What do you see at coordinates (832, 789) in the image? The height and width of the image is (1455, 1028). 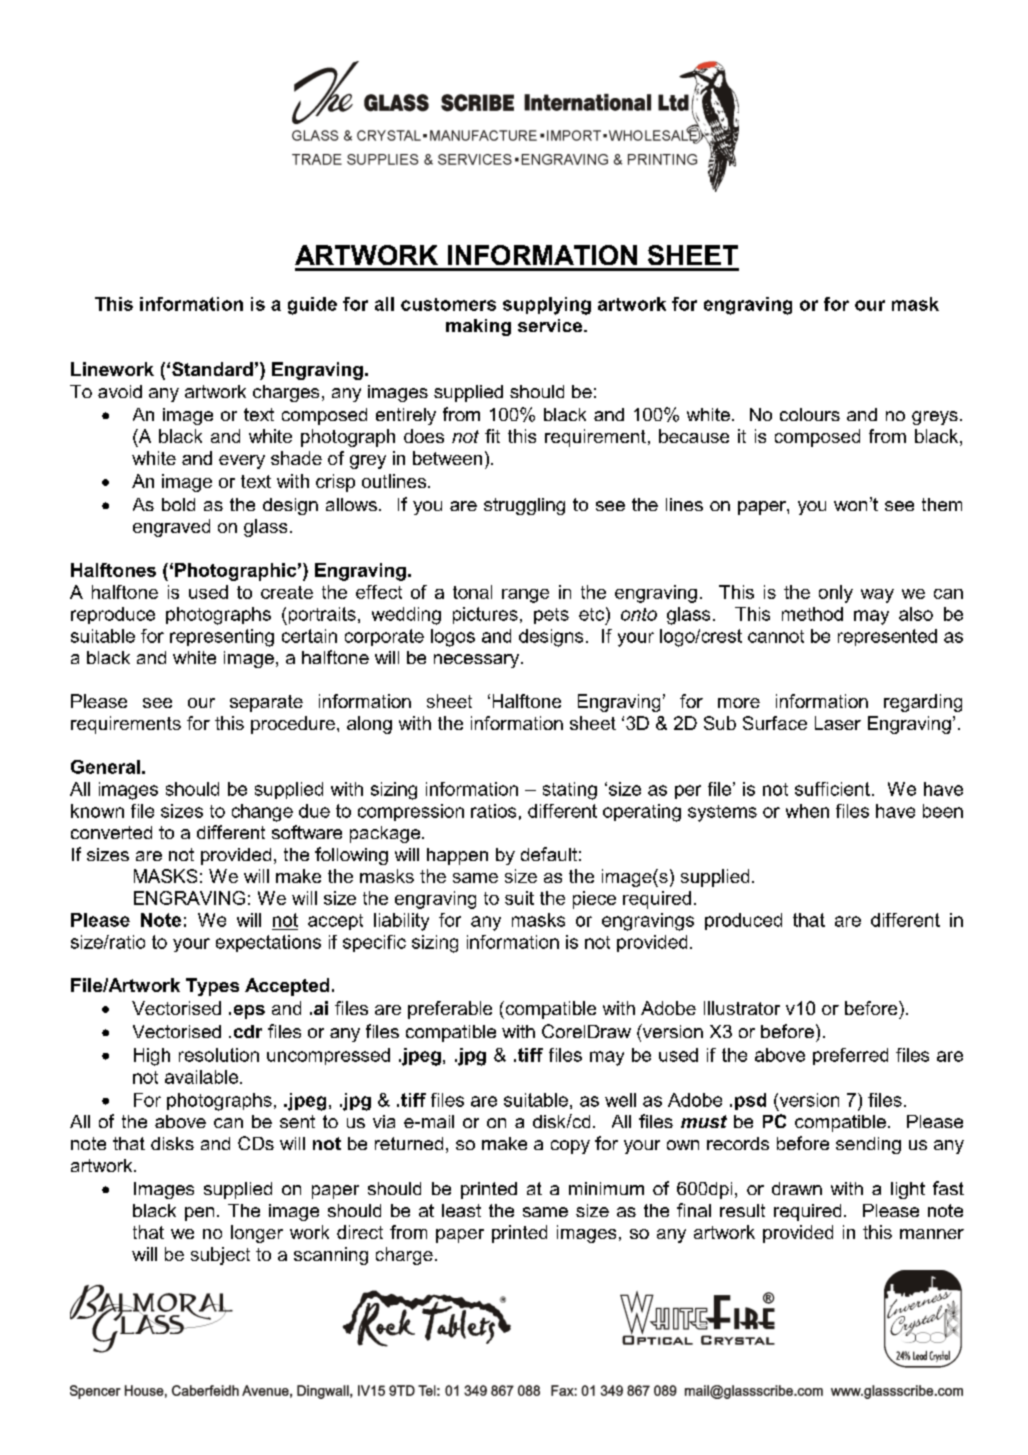 I see `sufficient` at bounding box center [832, 789].
